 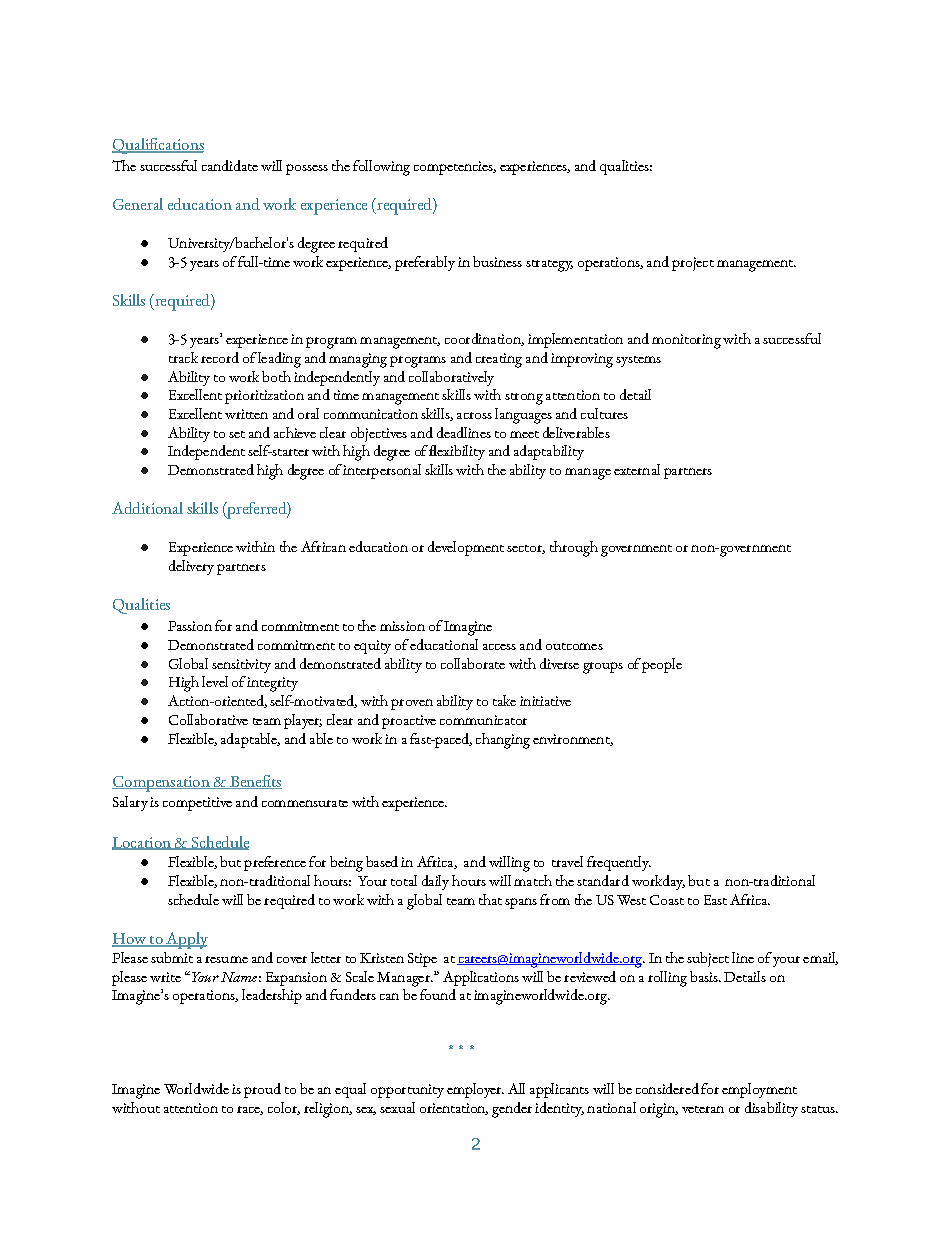 What do you see at coordinates (262, 1090) in the screenshot?
I see `proud` at bounding box center [262, 1090].
